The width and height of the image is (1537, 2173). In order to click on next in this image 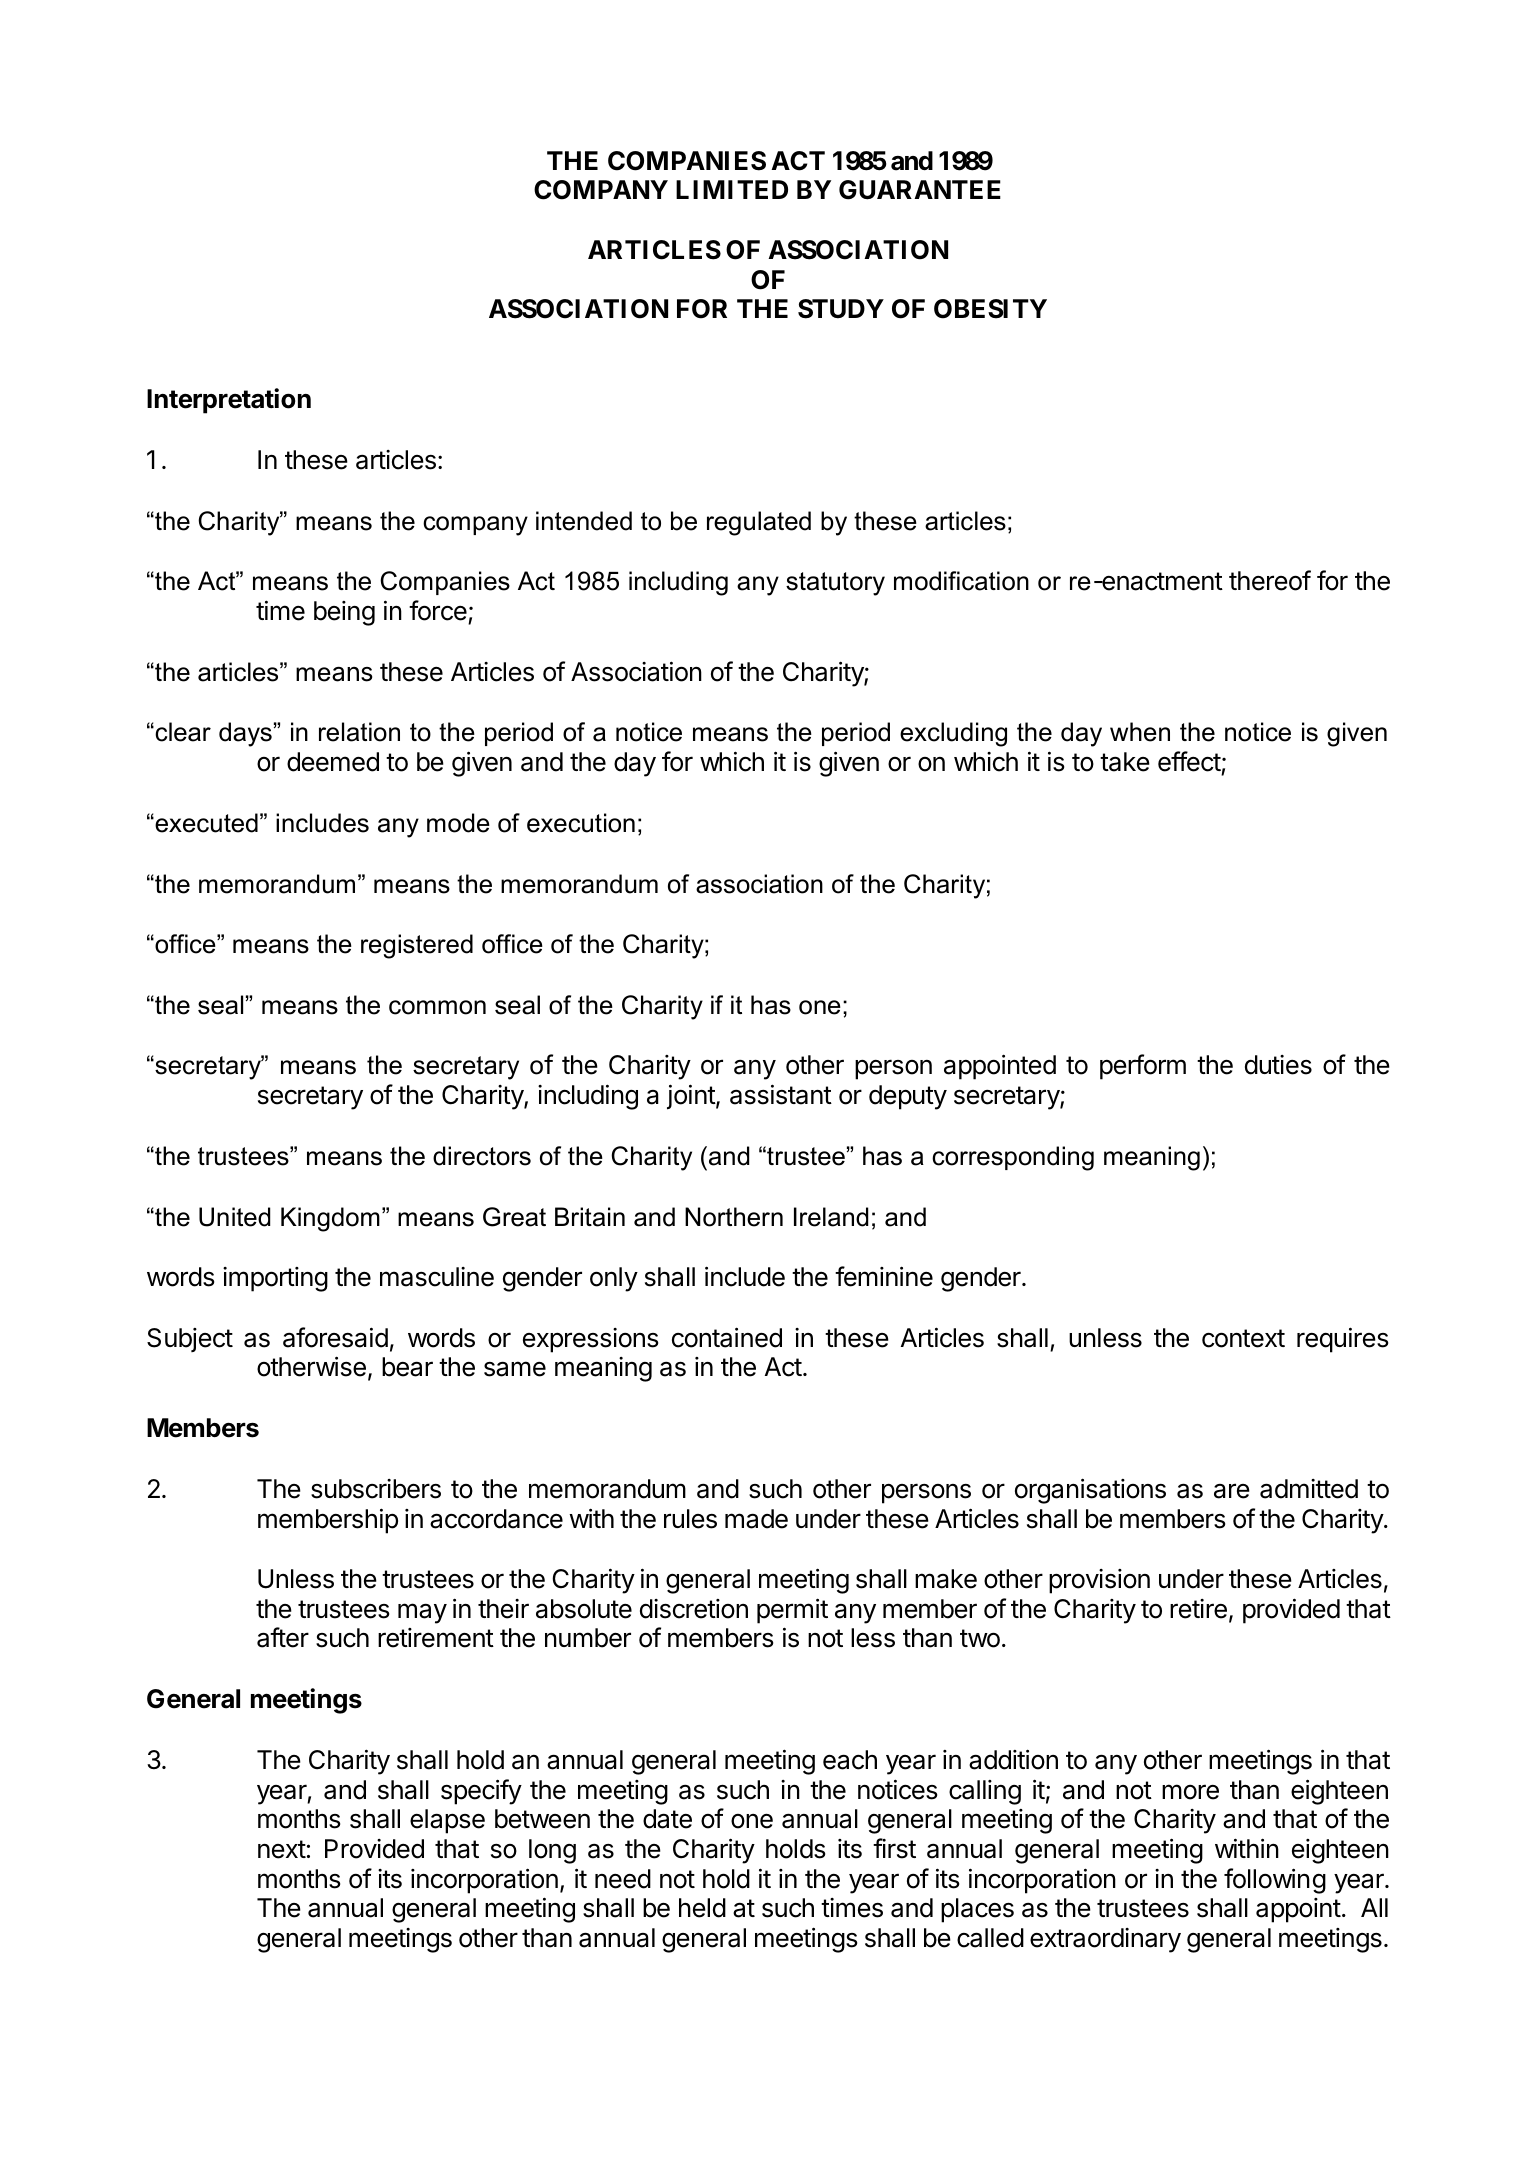, I will do `click(282, 1849)`.
